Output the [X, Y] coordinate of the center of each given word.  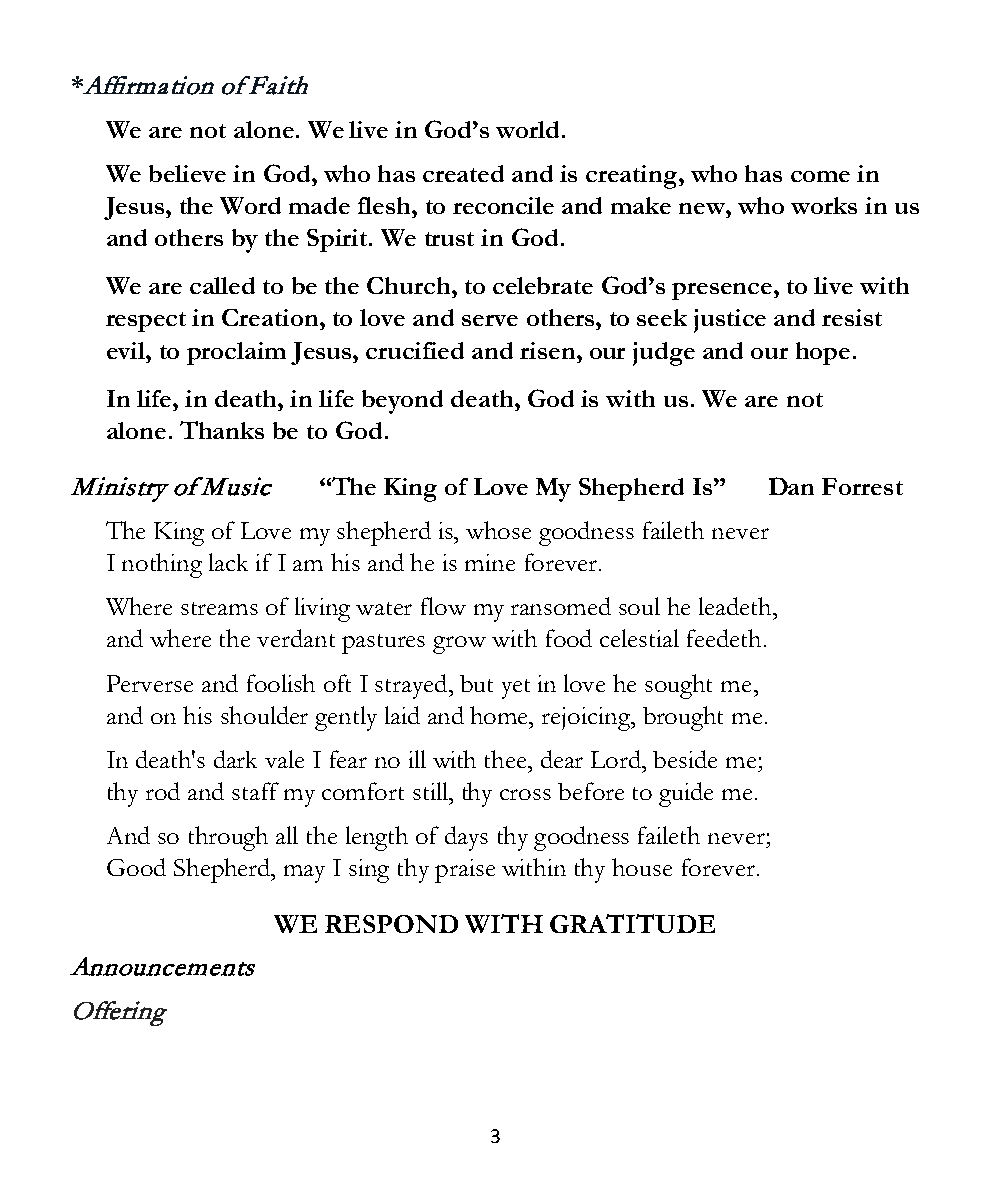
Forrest [862, 486]
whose [498, 530]
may [304, 874]
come [820, 176]
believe [187, 173]
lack [228, 562]
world [529, 129]
